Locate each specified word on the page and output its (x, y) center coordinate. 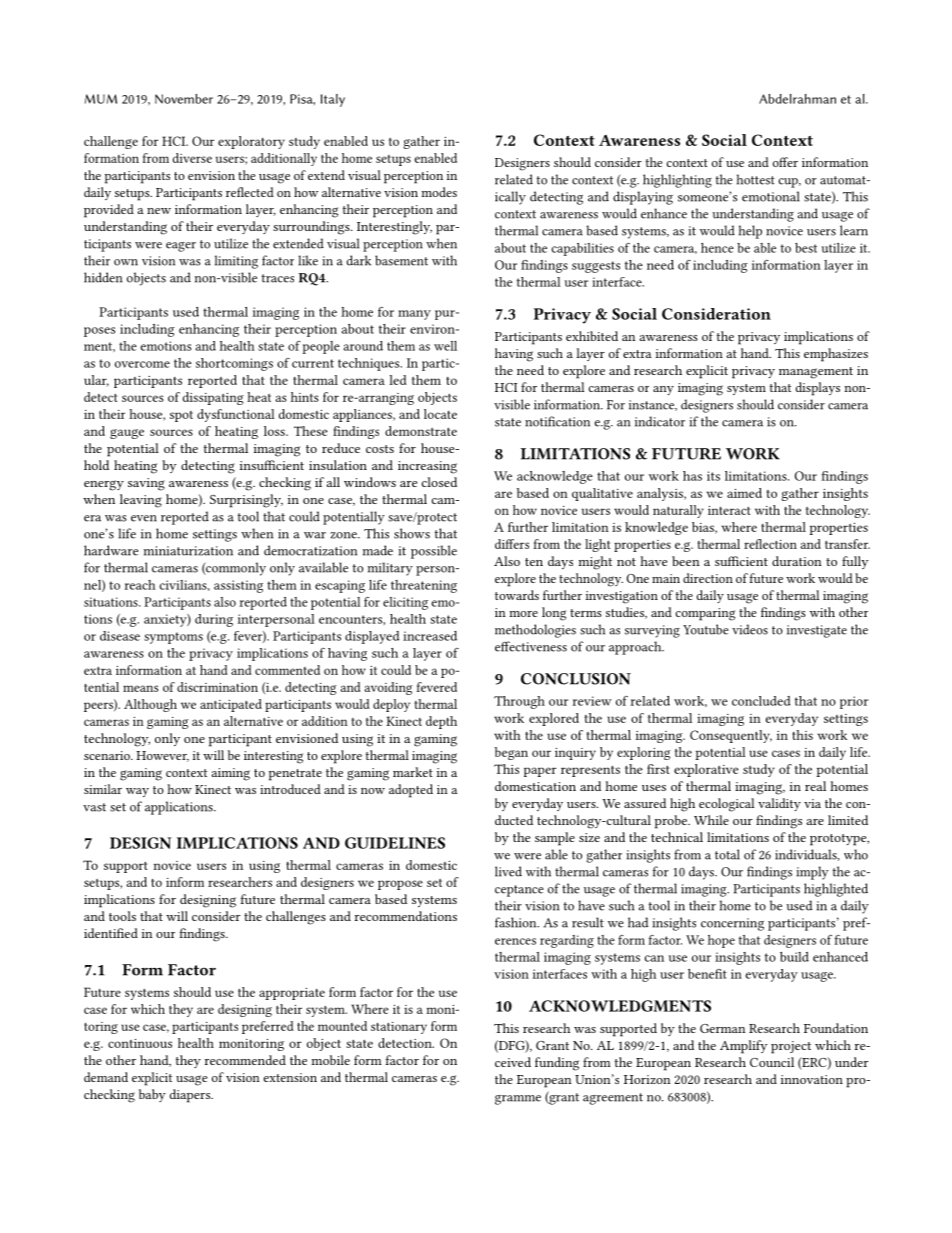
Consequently (731, 736)
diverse (192, 158)
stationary (399, 1028)
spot (181, 416)
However (162, 756)
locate (440, 414)
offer (785, 162)
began (511, 753)
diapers (191, 1096)
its (713, 476)
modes (439, 192)
